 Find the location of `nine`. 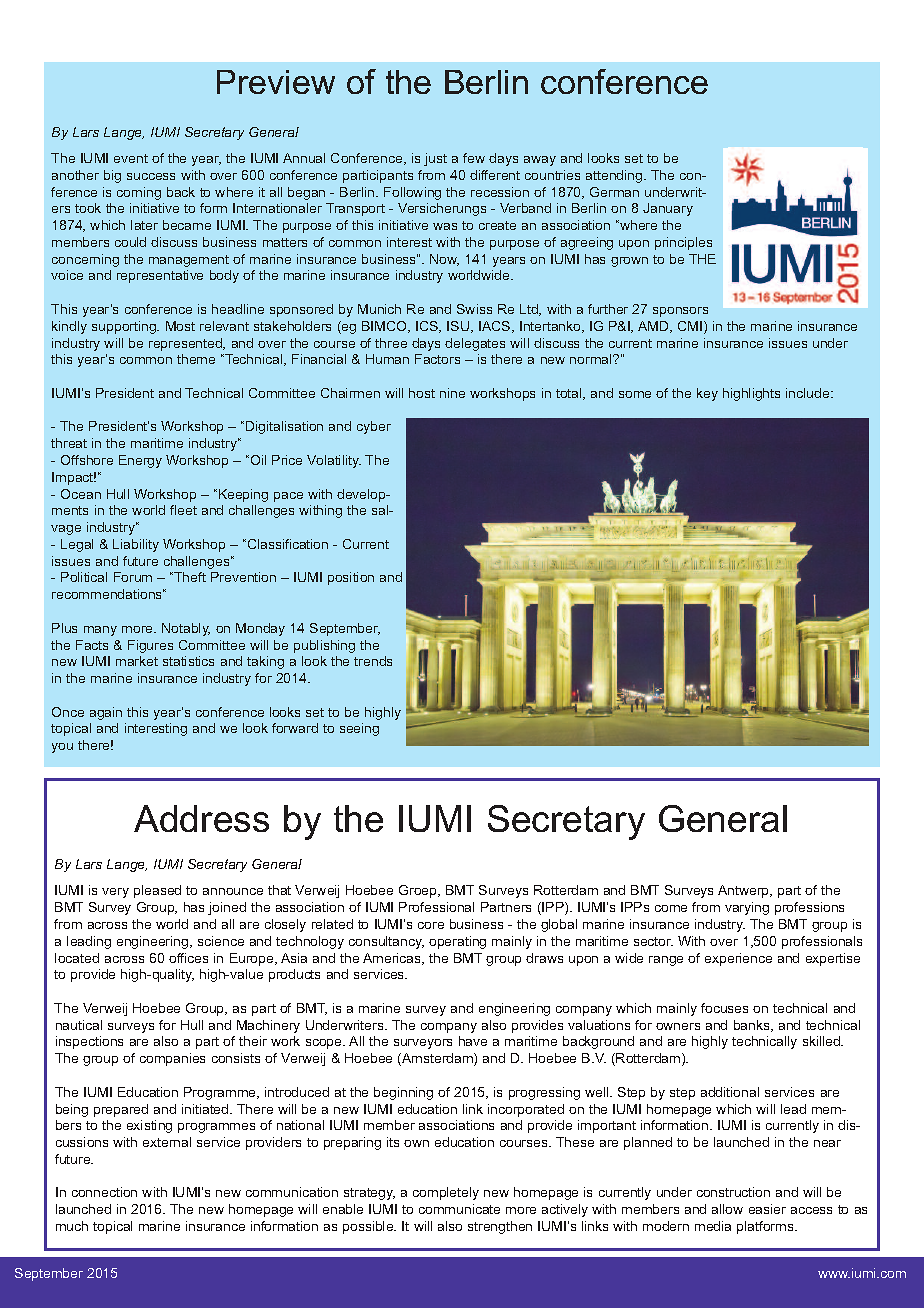

nine is located at coordinates (452, 393).
